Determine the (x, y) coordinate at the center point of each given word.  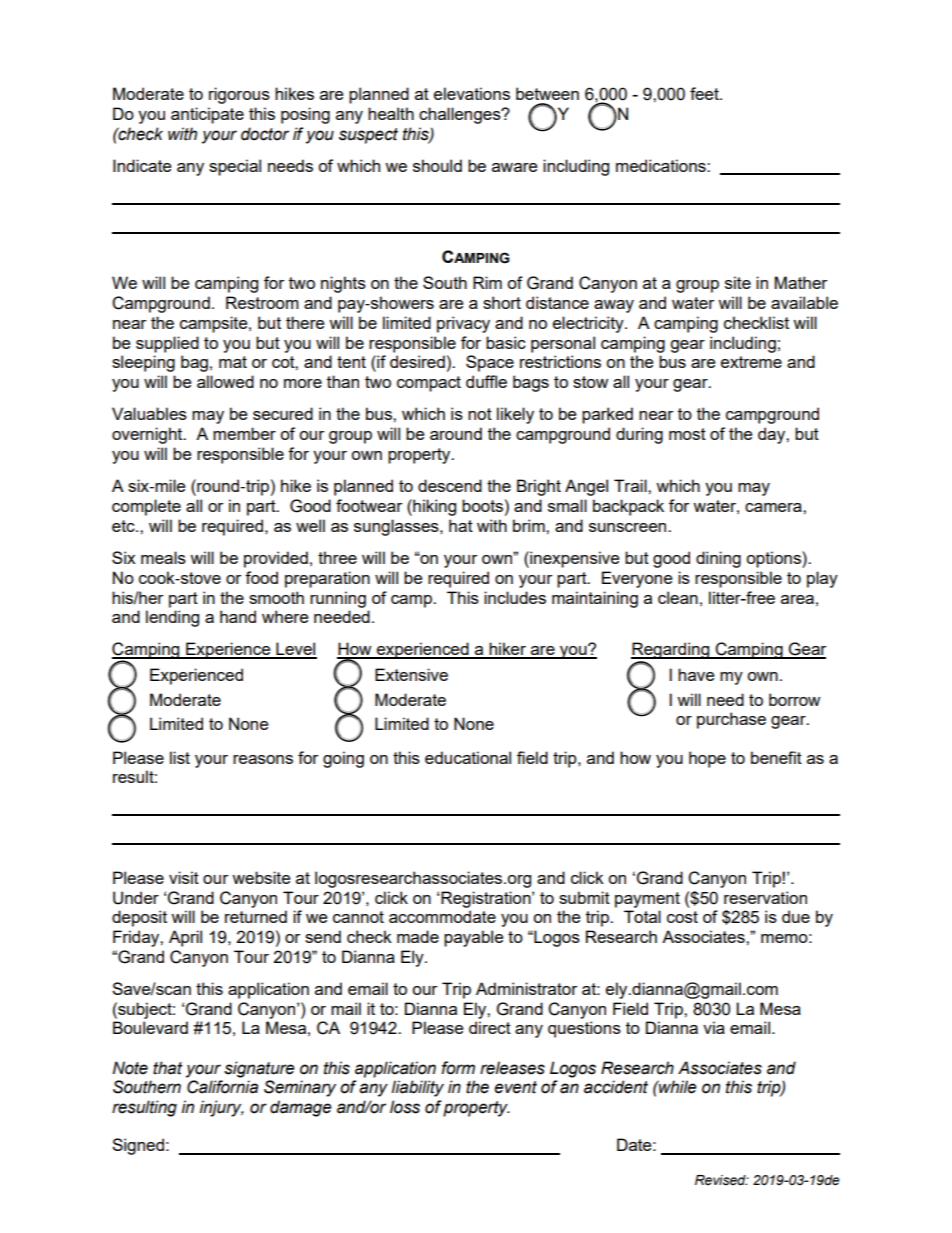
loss (405, 1107)
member (244, 433)
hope (707, 759)
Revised (721, 1180)
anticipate (207, 115)
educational (468, 757)
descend (450, 485)
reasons (263, 759)
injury (222, 1108)
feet (705, 93)
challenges (461, 115)
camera (774, 507)
